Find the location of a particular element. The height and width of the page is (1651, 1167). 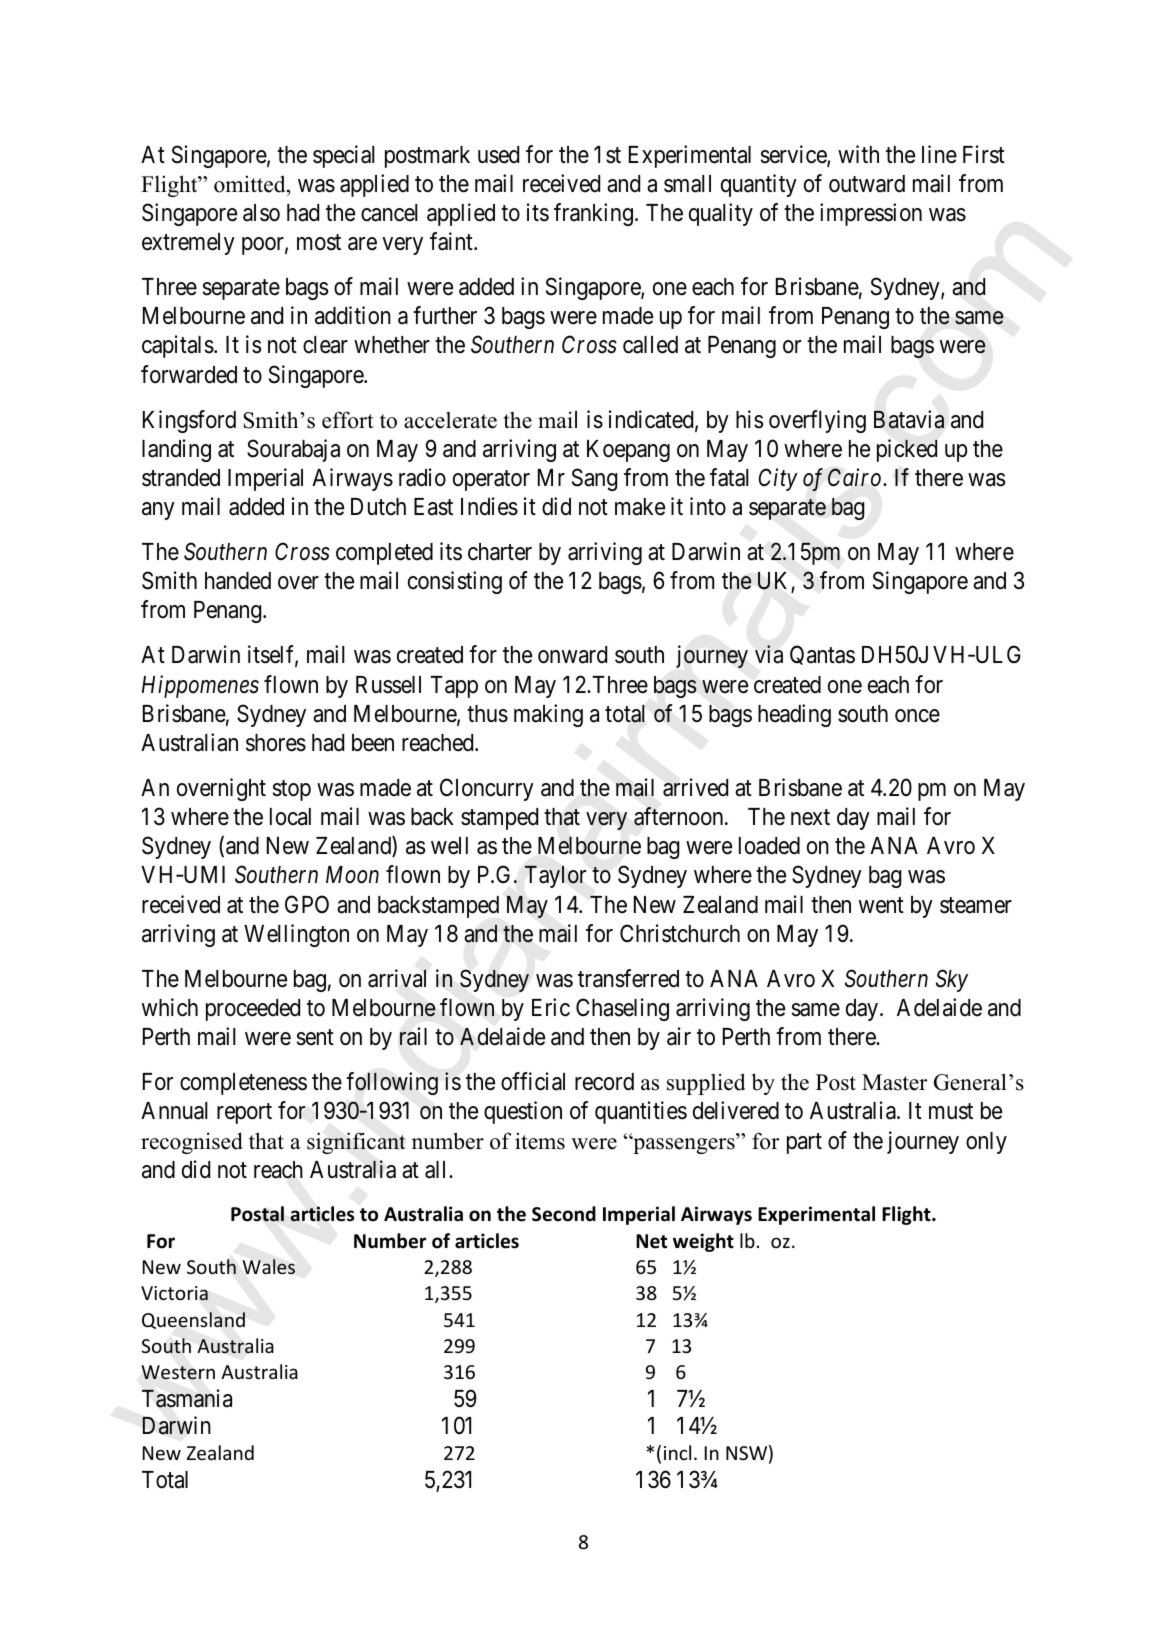

omitted is located at coordinates (251, 184).
